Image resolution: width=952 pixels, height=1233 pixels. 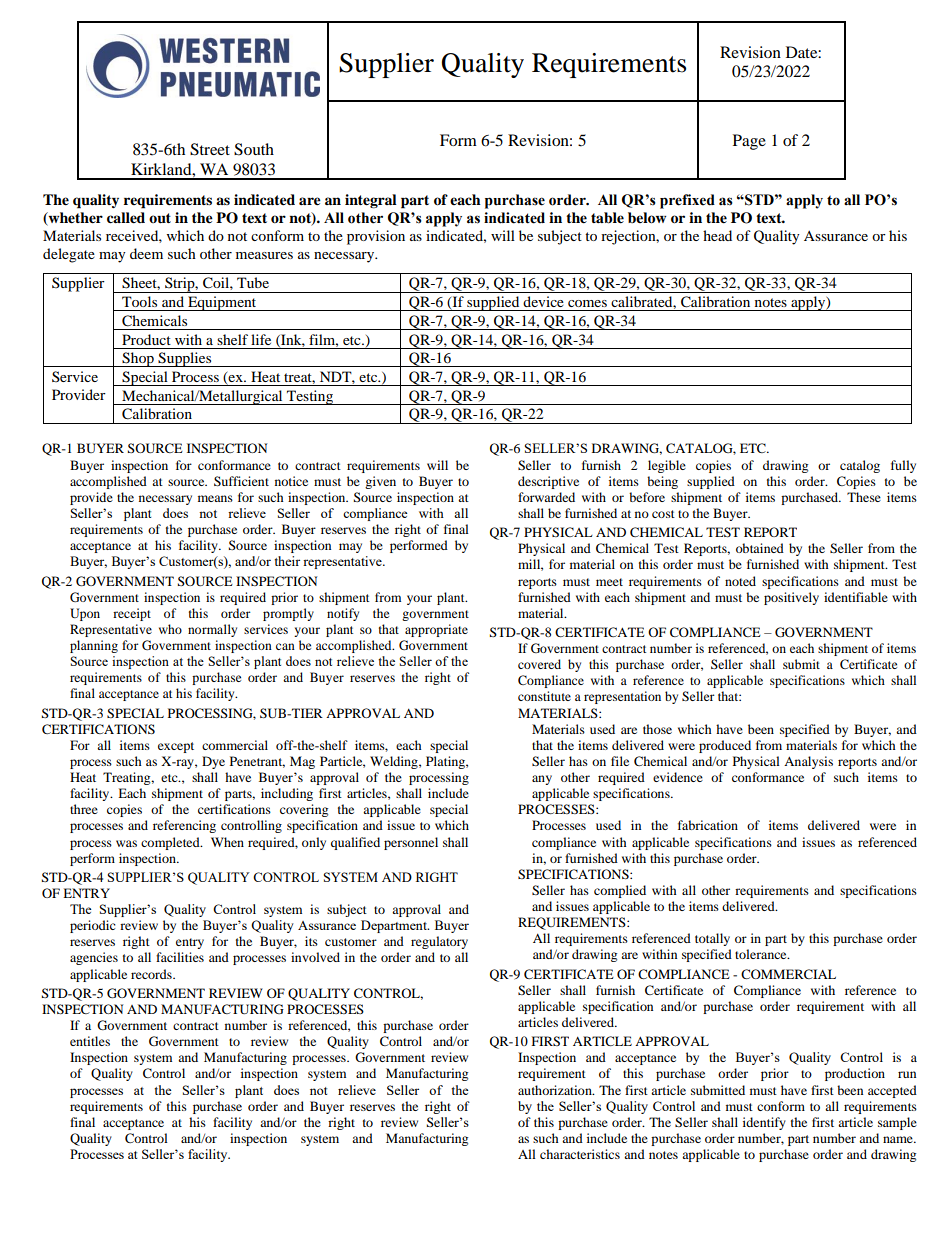 What do you see at coordinates (791, 598) in the page?
I see `positively` at bounding box center [791, 598].
